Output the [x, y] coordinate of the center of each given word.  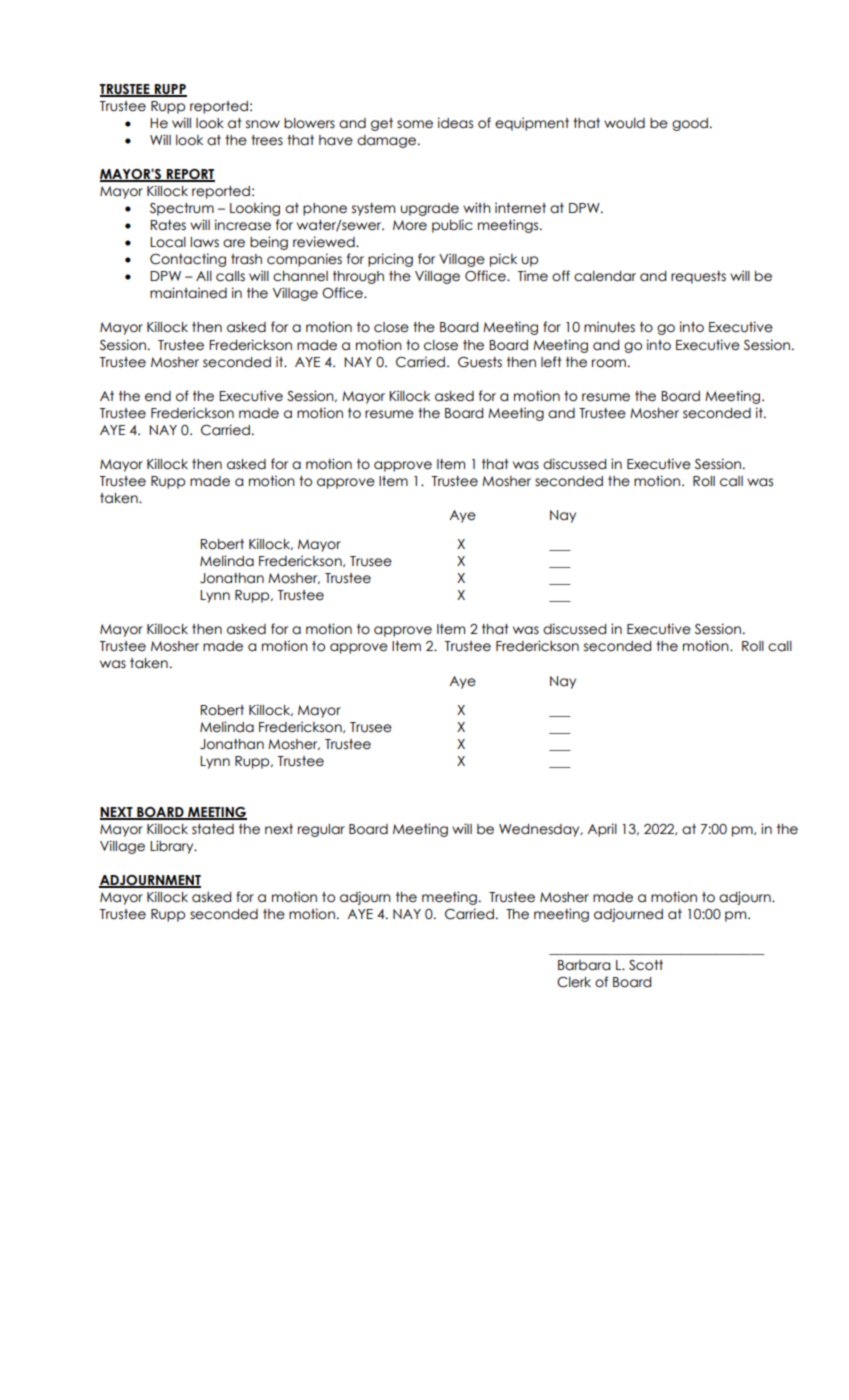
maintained [188, 293]
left [551, 362]
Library [173, 847]
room [609, 363]
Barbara [584, 965]
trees [267, 140]
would [624, 123]
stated [213, 829]
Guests [480, 362]
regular [321, 830]
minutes [609, 327]
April [602, 830]
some [415, 124]
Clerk [574, 982]
